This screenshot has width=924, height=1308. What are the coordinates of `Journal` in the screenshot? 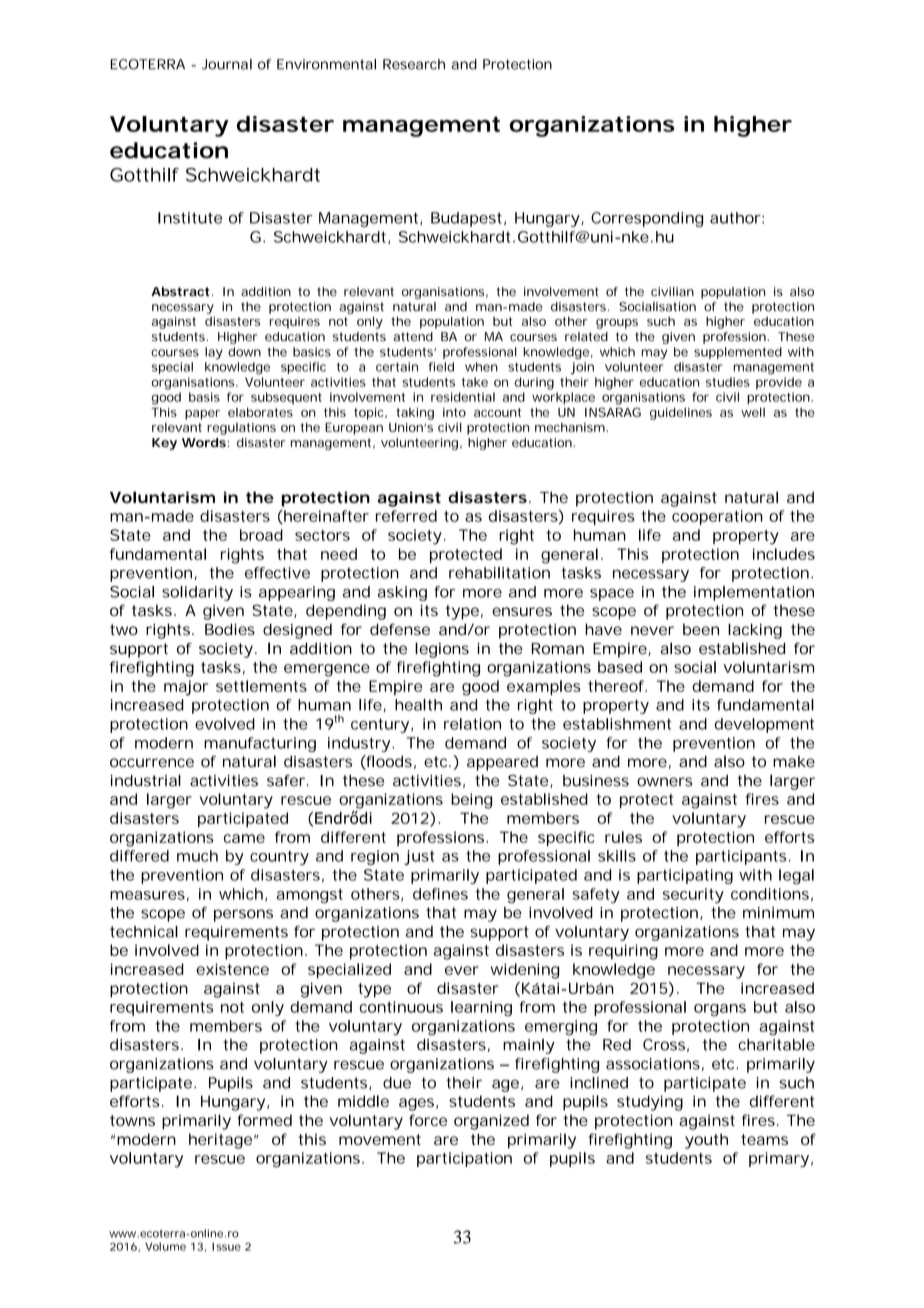 It's located at (227, 64).
